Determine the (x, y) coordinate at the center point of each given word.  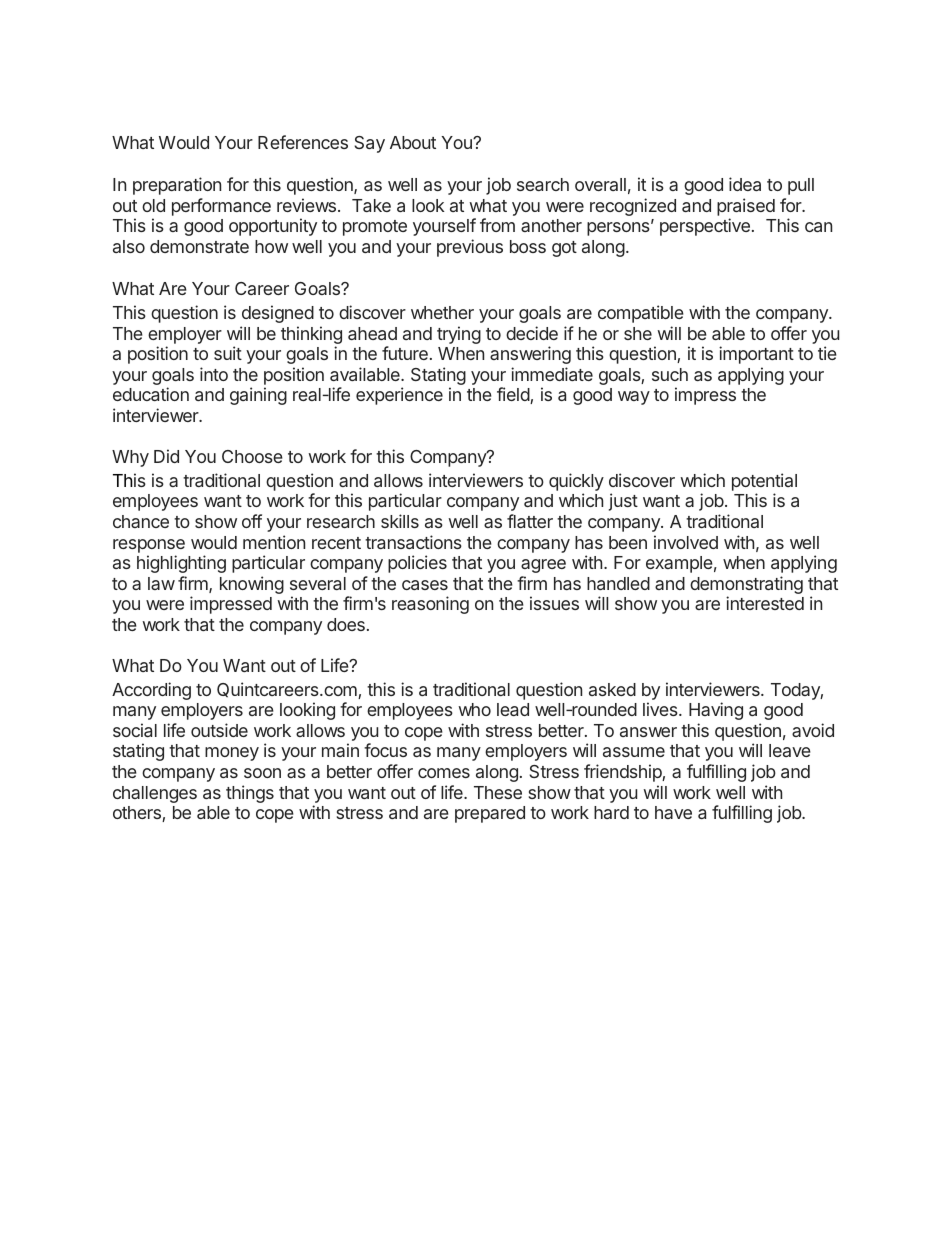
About (413, 142)
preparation (177, 186)
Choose (252, 456)
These (498, 792)
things (250, 794)
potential (764, 482)
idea (745, 184)
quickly (576, 483)
